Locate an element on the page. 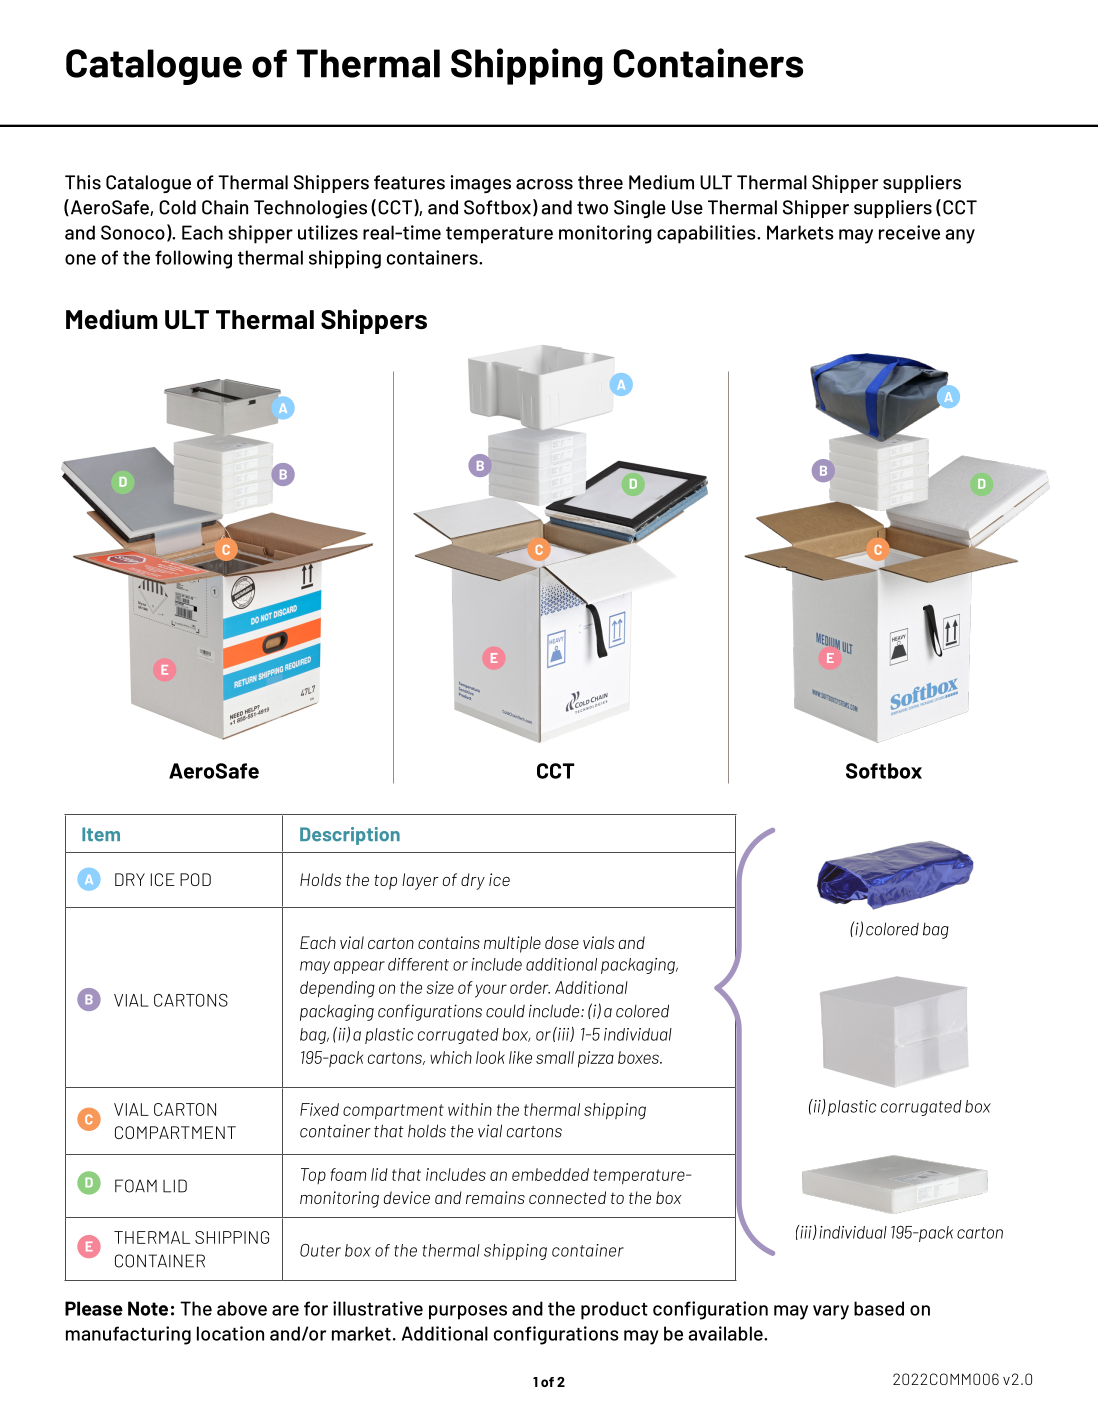  POD is located at coordinates (195, 879).
